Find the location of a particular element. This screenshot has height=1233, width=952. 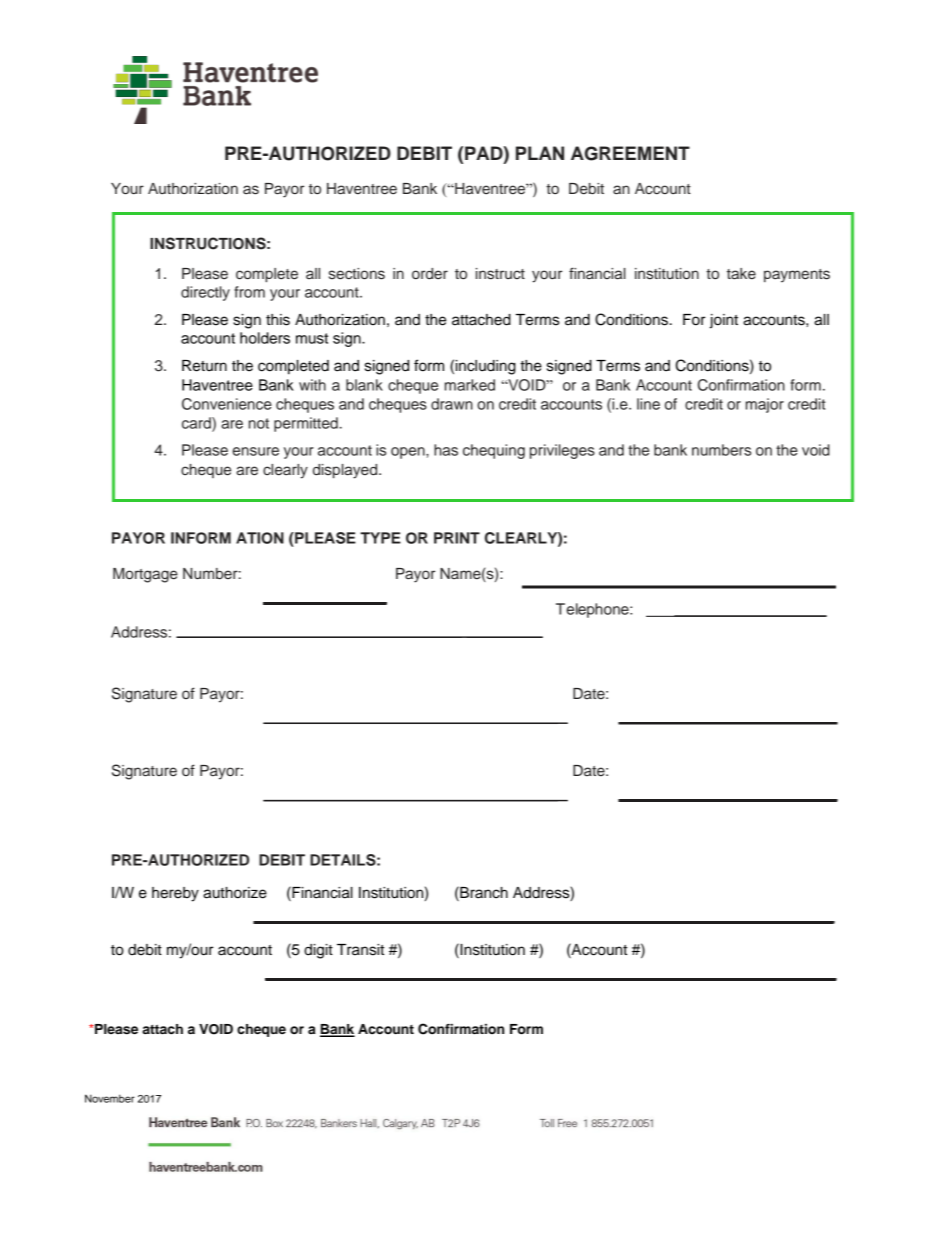

directly is located at coordinates (205, 293).
